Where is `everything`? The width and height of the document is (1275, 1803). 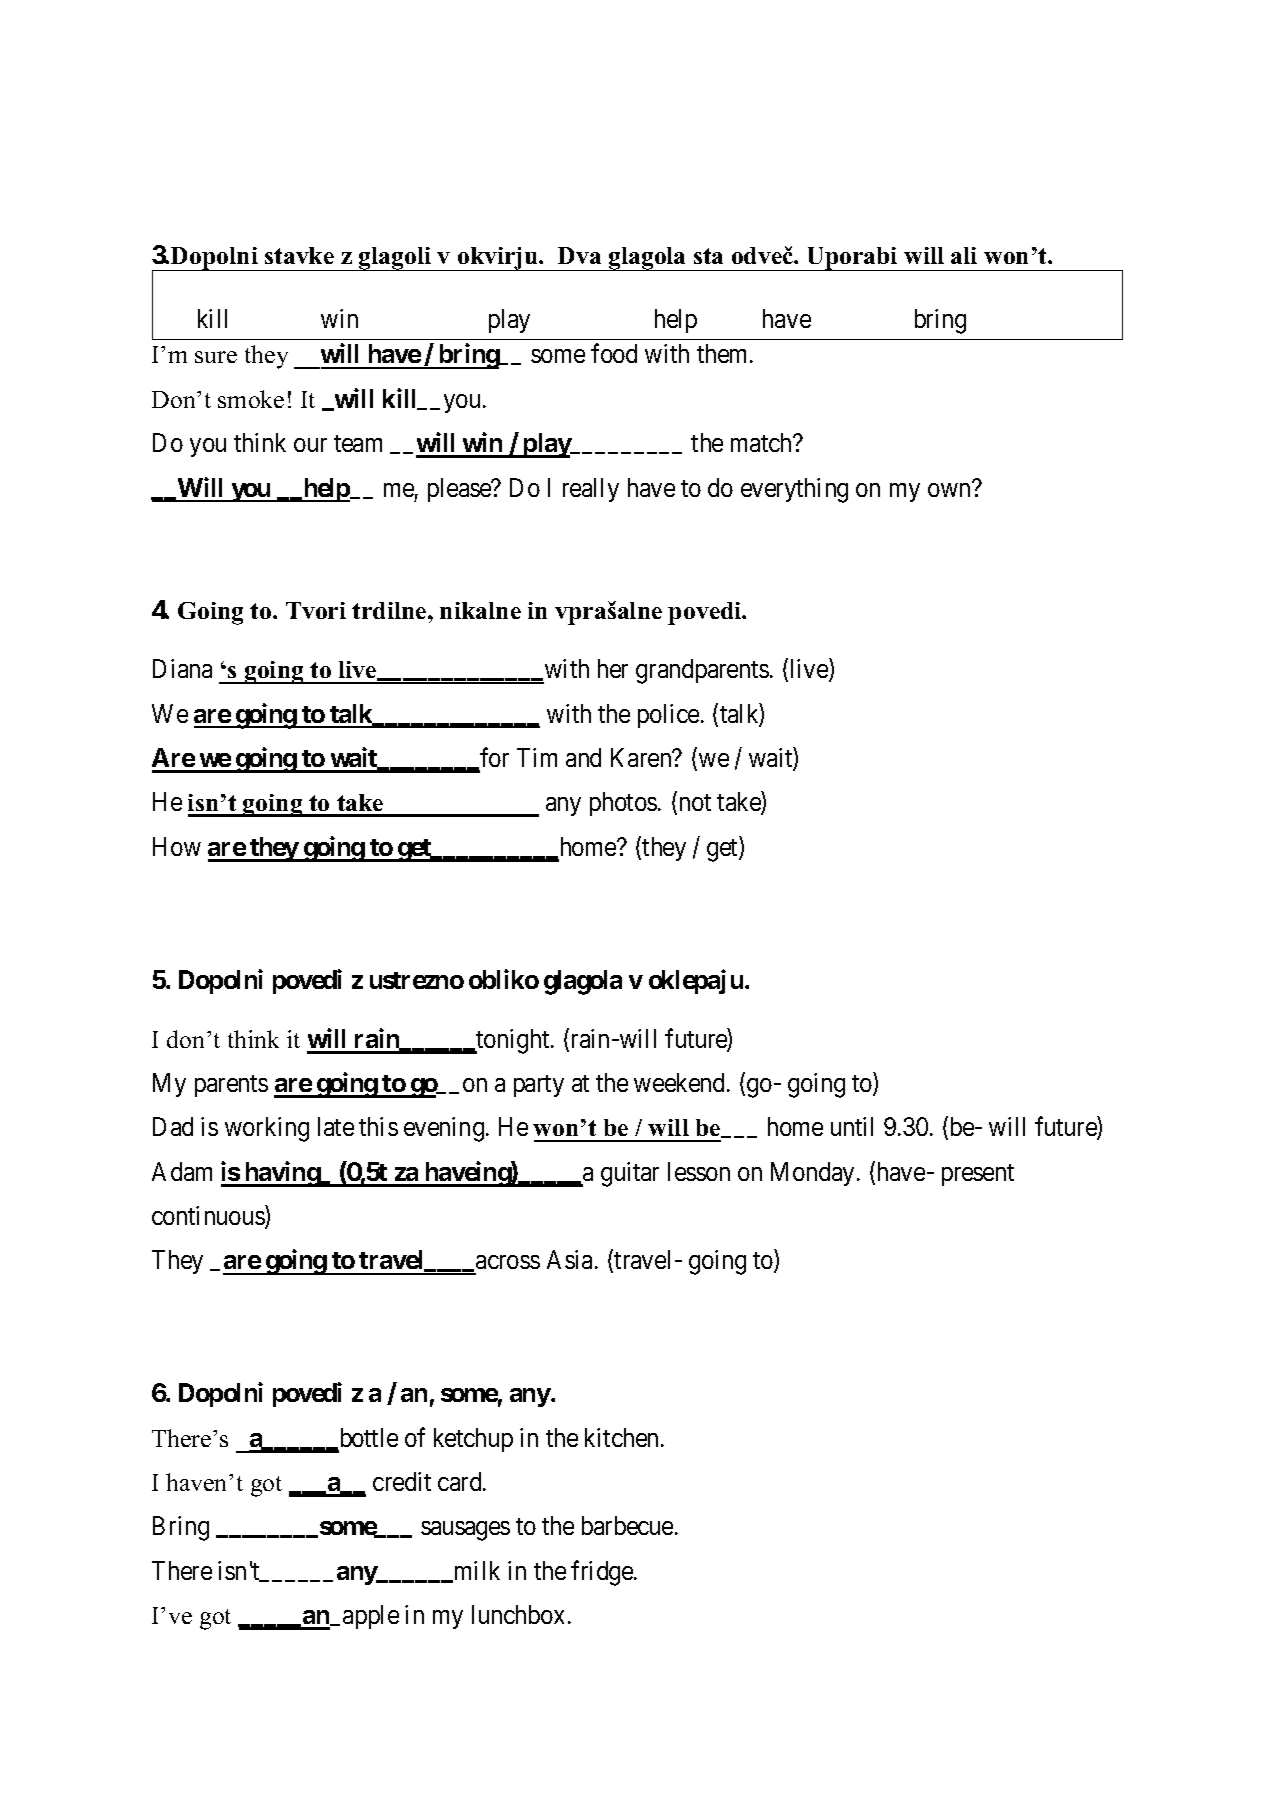 everything is located at coordinates (794, 490).
